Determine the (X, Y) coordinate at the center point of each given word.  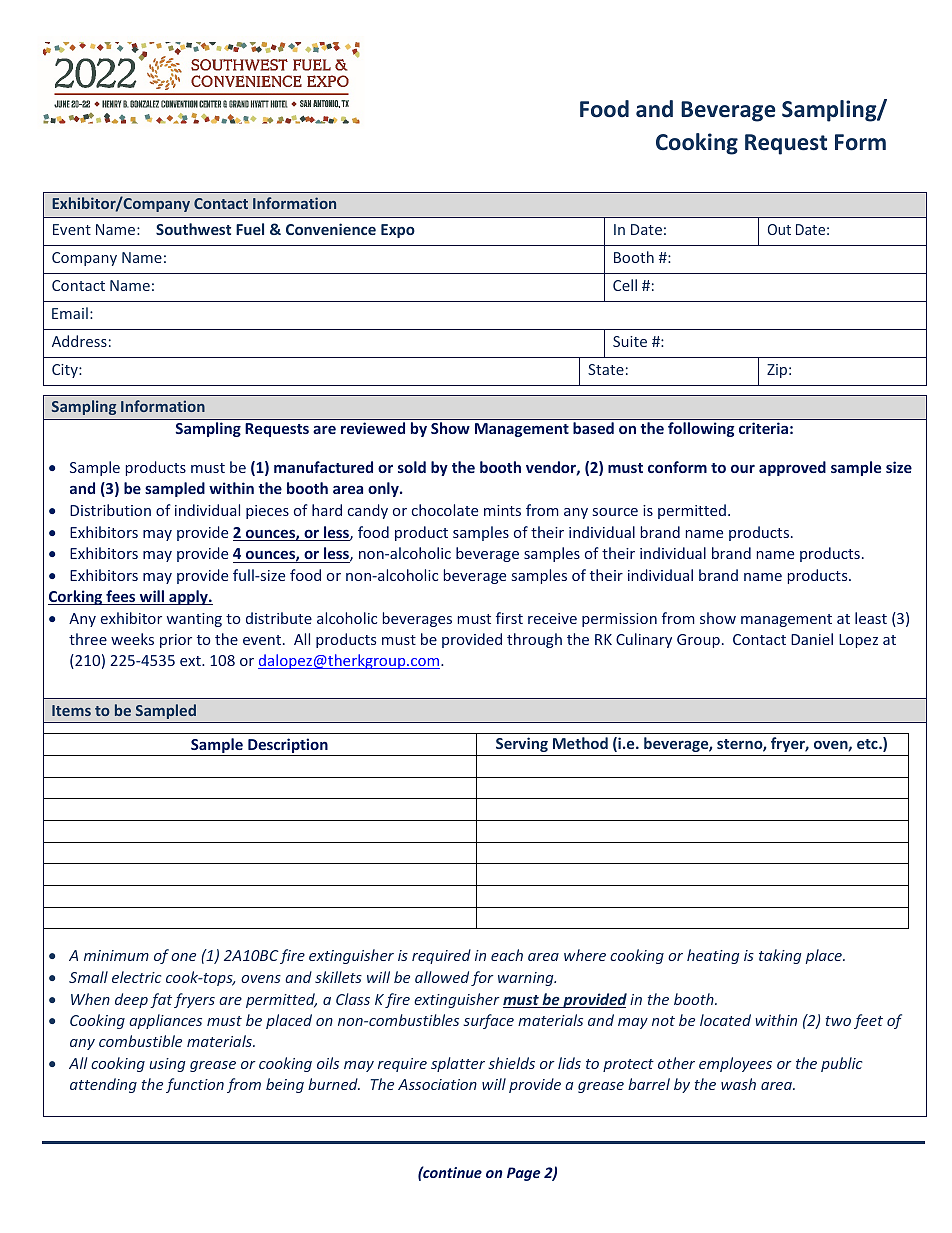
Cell (625, 285)
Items (71, 710)
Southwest (193, 229)
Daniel (812, 639)
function (195, 1085)
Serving (522, 744)
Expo (398, 231)
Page (523, 1174)
